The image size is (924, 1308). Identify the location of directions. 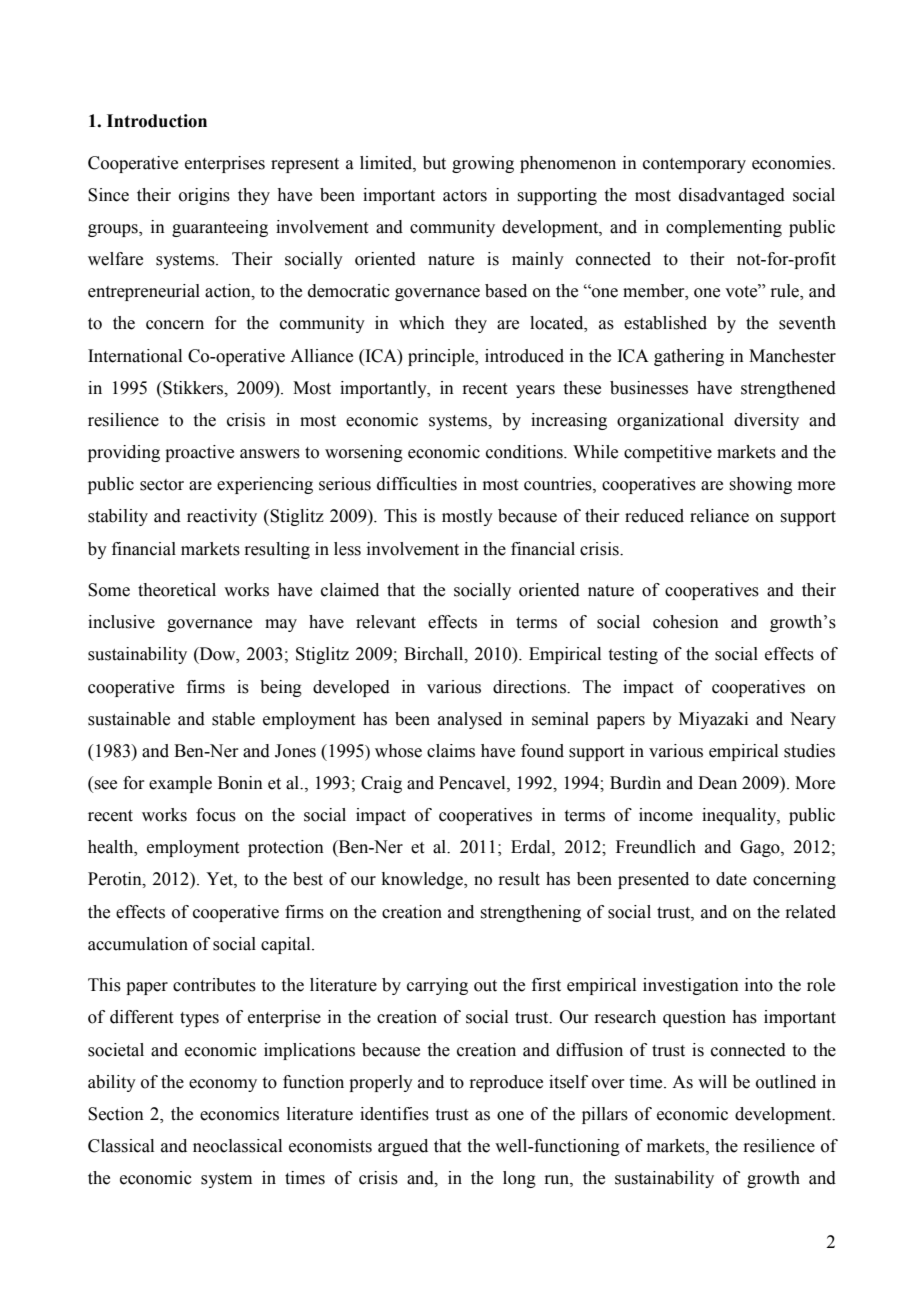
(530, 687).
